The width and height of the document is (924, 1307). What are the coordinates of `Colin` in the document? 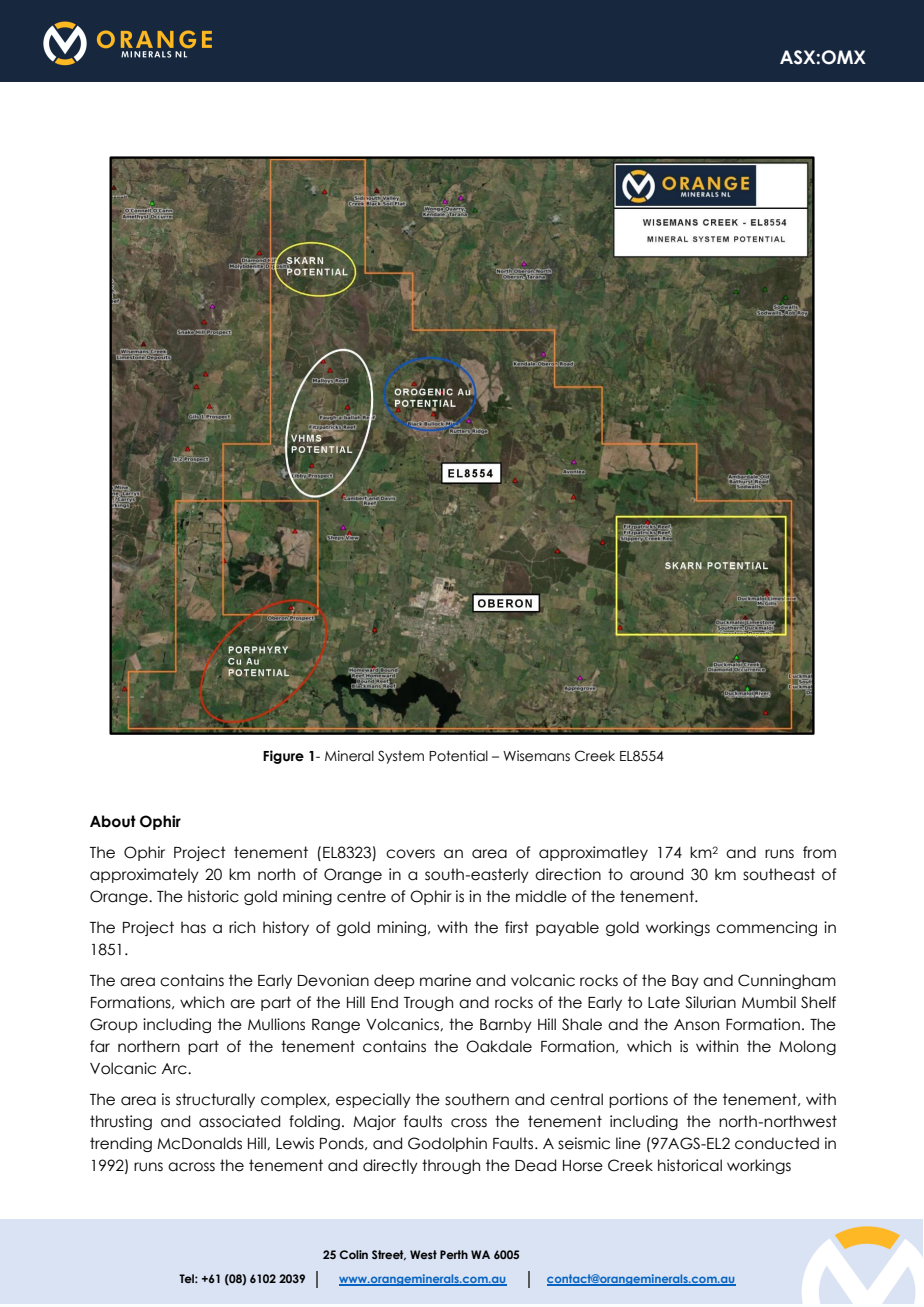 It's located at (353, 1254).
